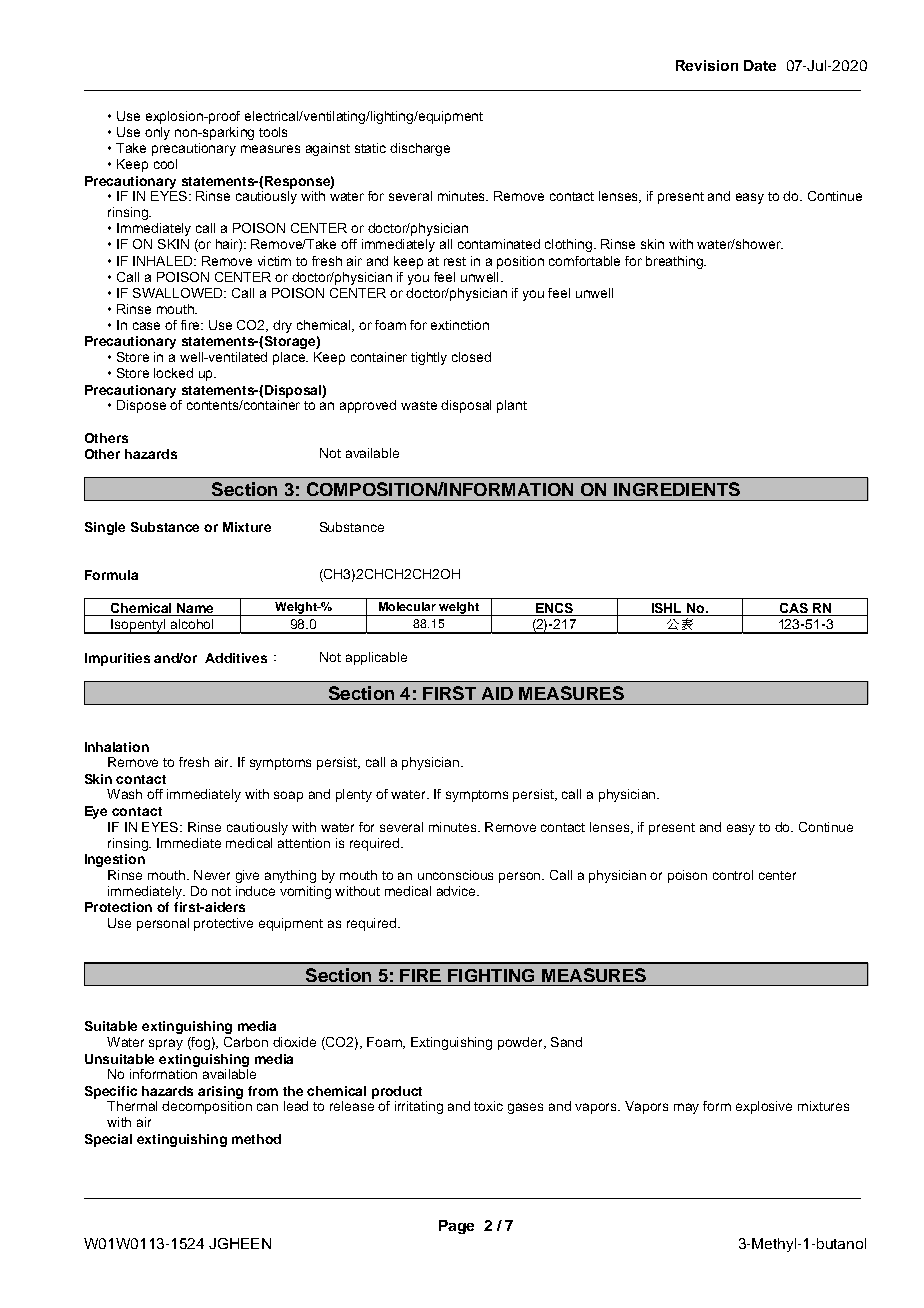  I want to click on applicable, so click(376, 658).
